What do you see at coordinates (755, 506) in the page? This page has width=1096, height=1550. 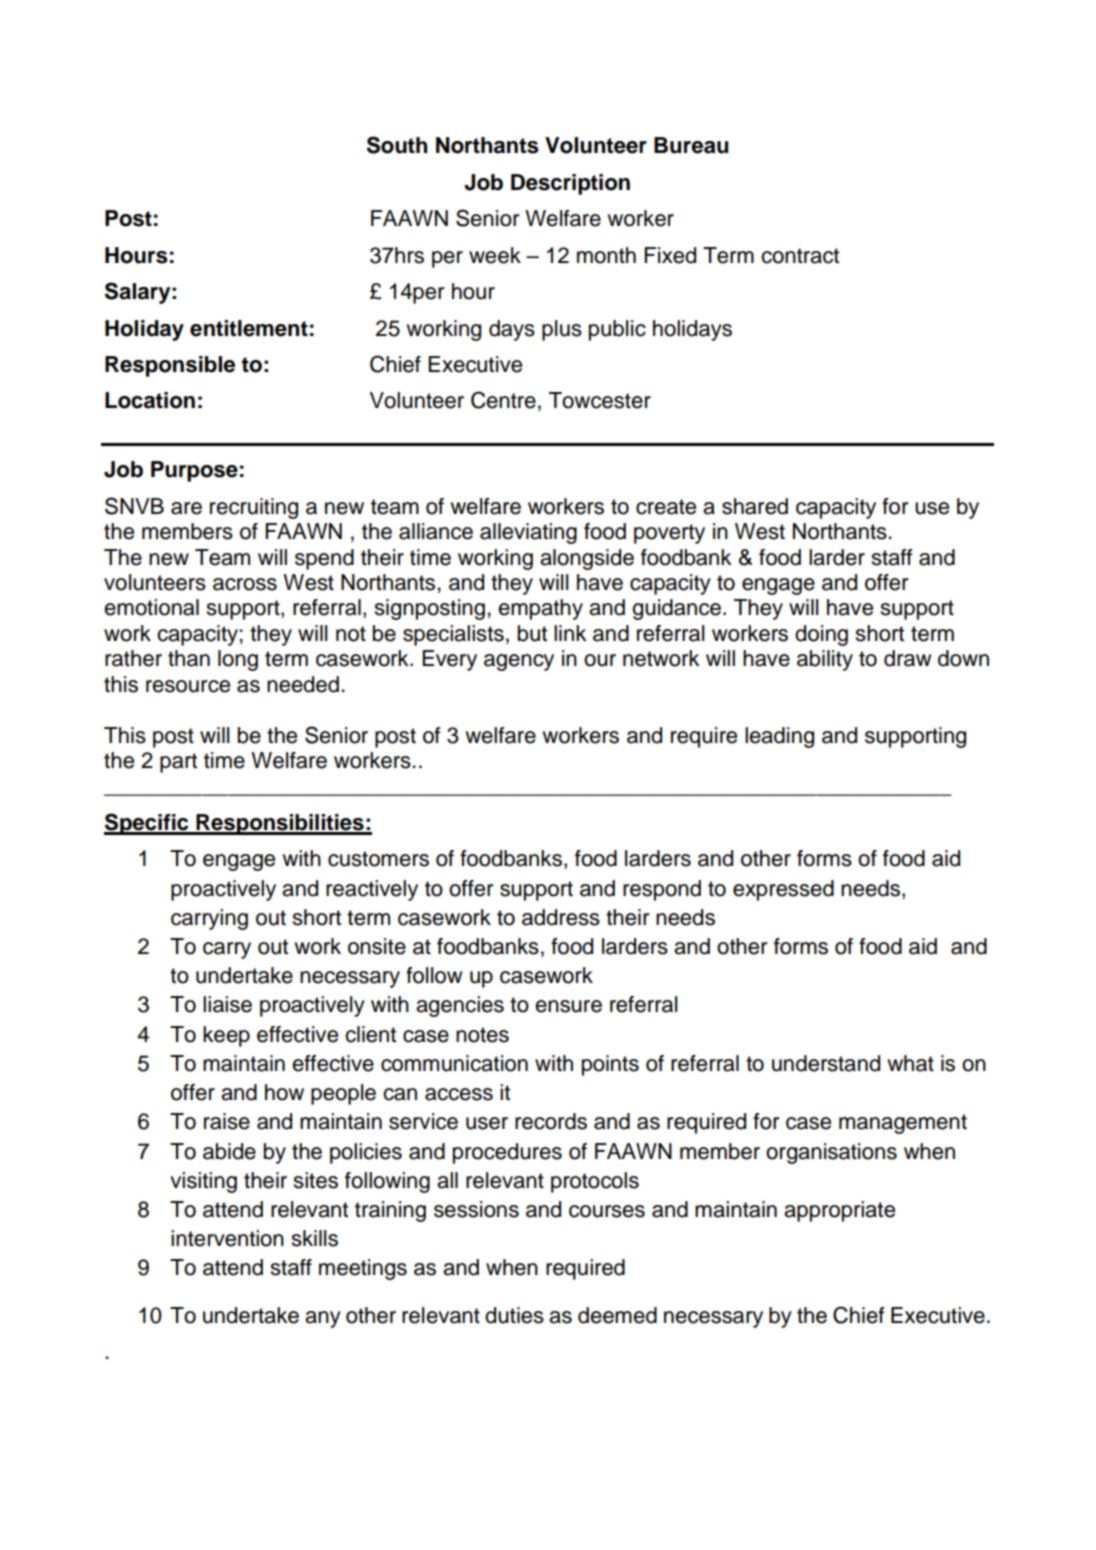 I see `shared` at bounding box center [755, 506].
